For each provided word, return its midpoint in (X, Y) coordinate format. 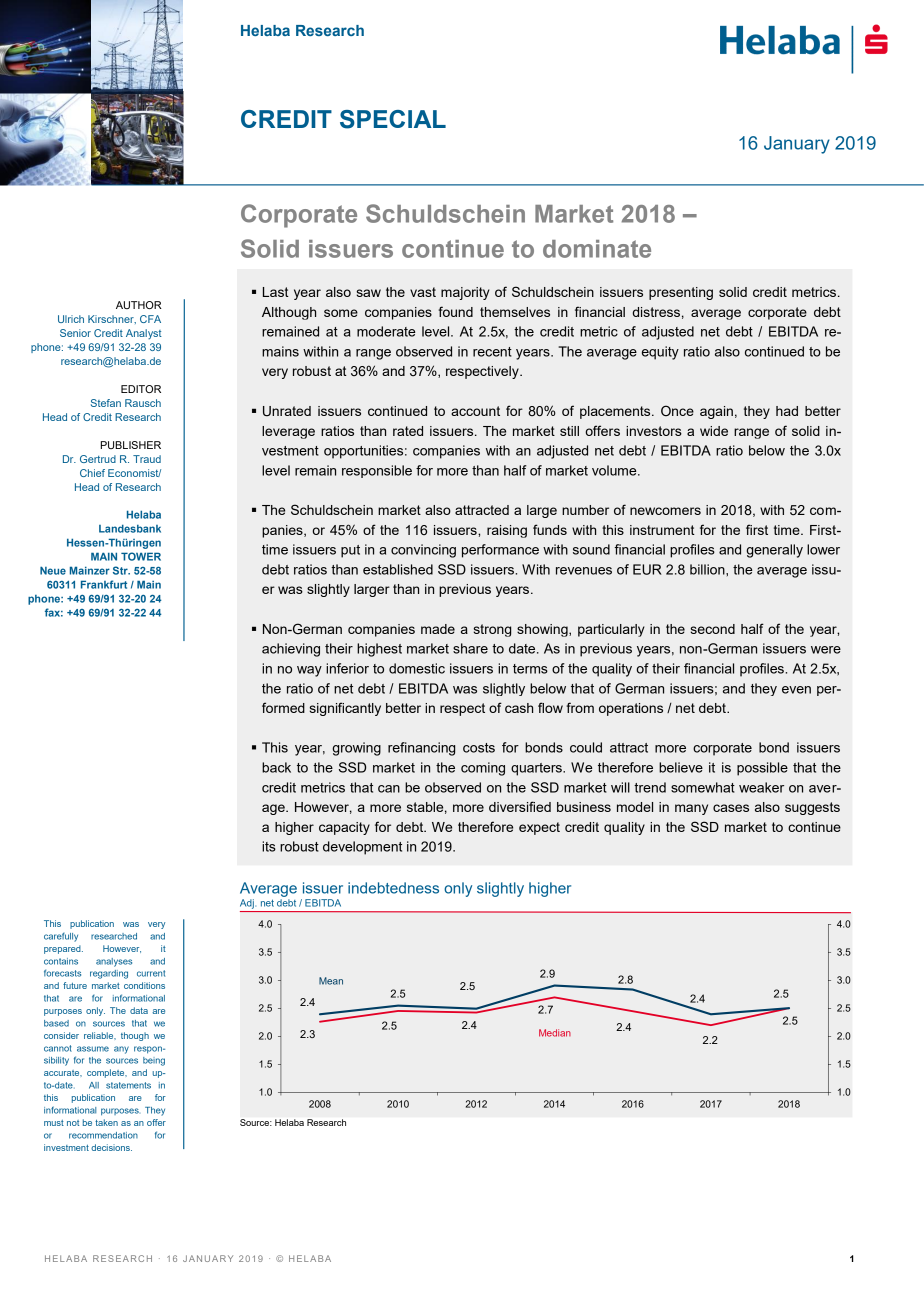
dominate (597, 249)
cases (731, 808)
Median (555, 1033)
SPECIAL (393, 119)
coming (483, 769)
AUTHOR (139, 305)
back (276, 767)
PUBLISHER (131, 445)
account (475, 411)
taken (106, 1122)
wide (714, 431)
